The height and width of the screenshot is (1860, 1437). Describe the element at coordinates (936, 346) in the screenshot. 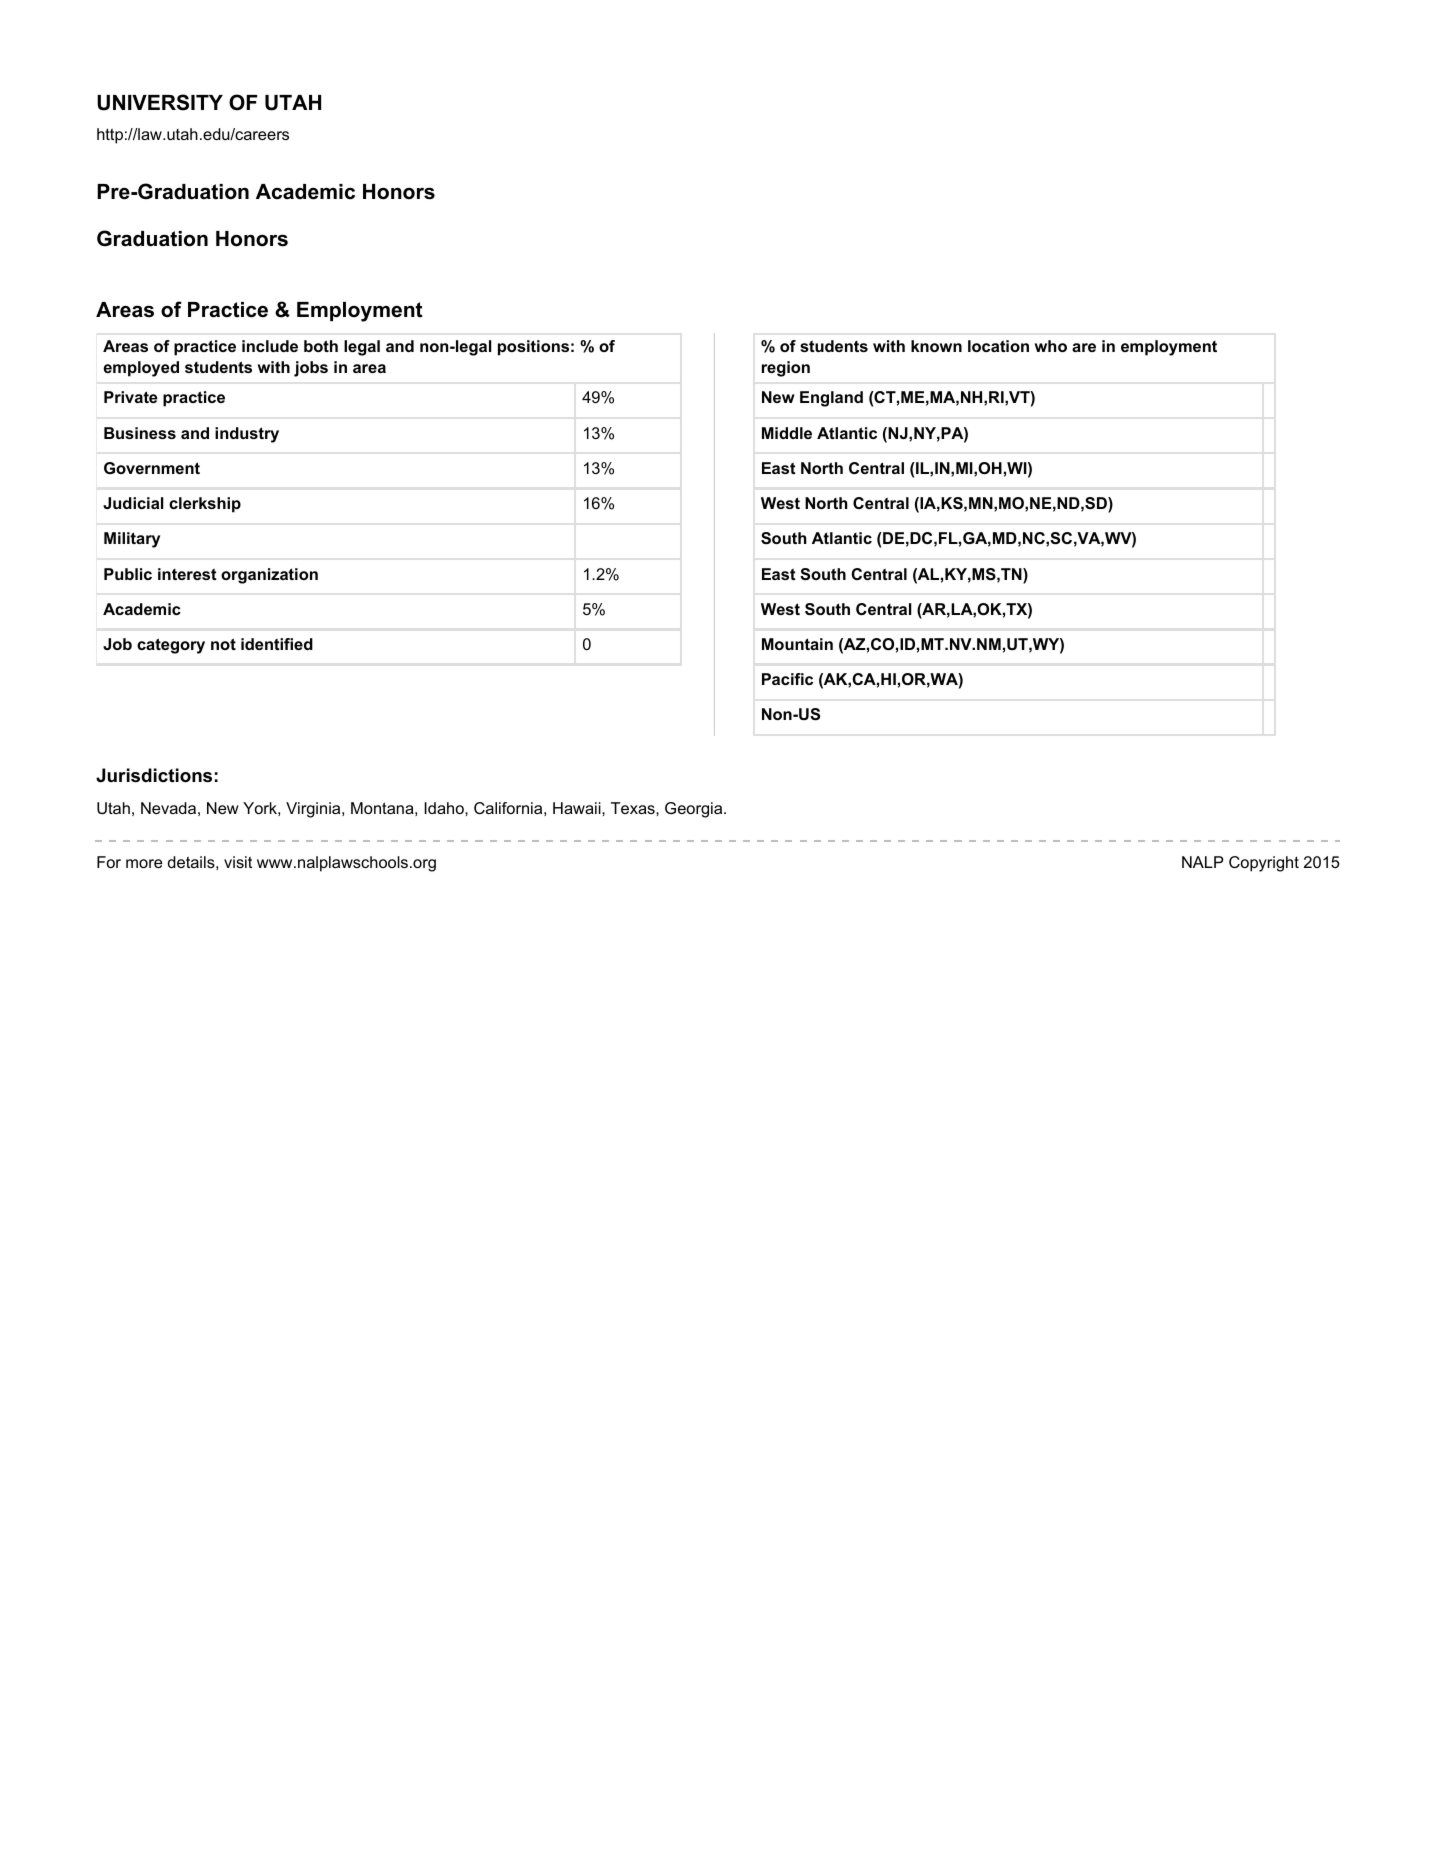

I see `known` at that location.
